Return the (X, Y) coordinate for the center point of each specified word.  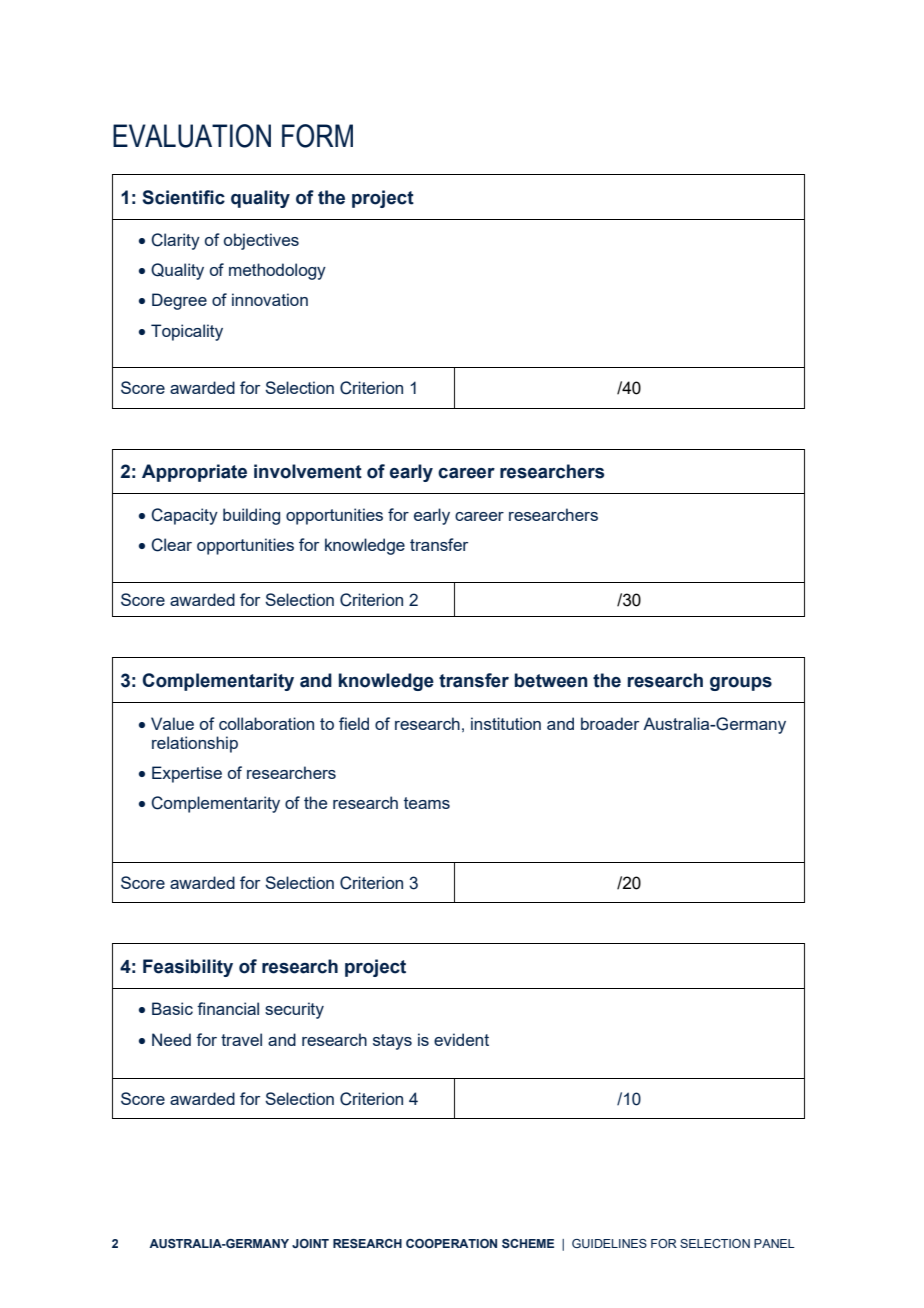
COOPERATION (451, 1243)
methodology (277, 271)
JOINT (310, 1243)
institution (506, 723)
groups (741, 684)
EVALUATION (192, 136)
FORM (317, 136)
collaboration (266, 723)
